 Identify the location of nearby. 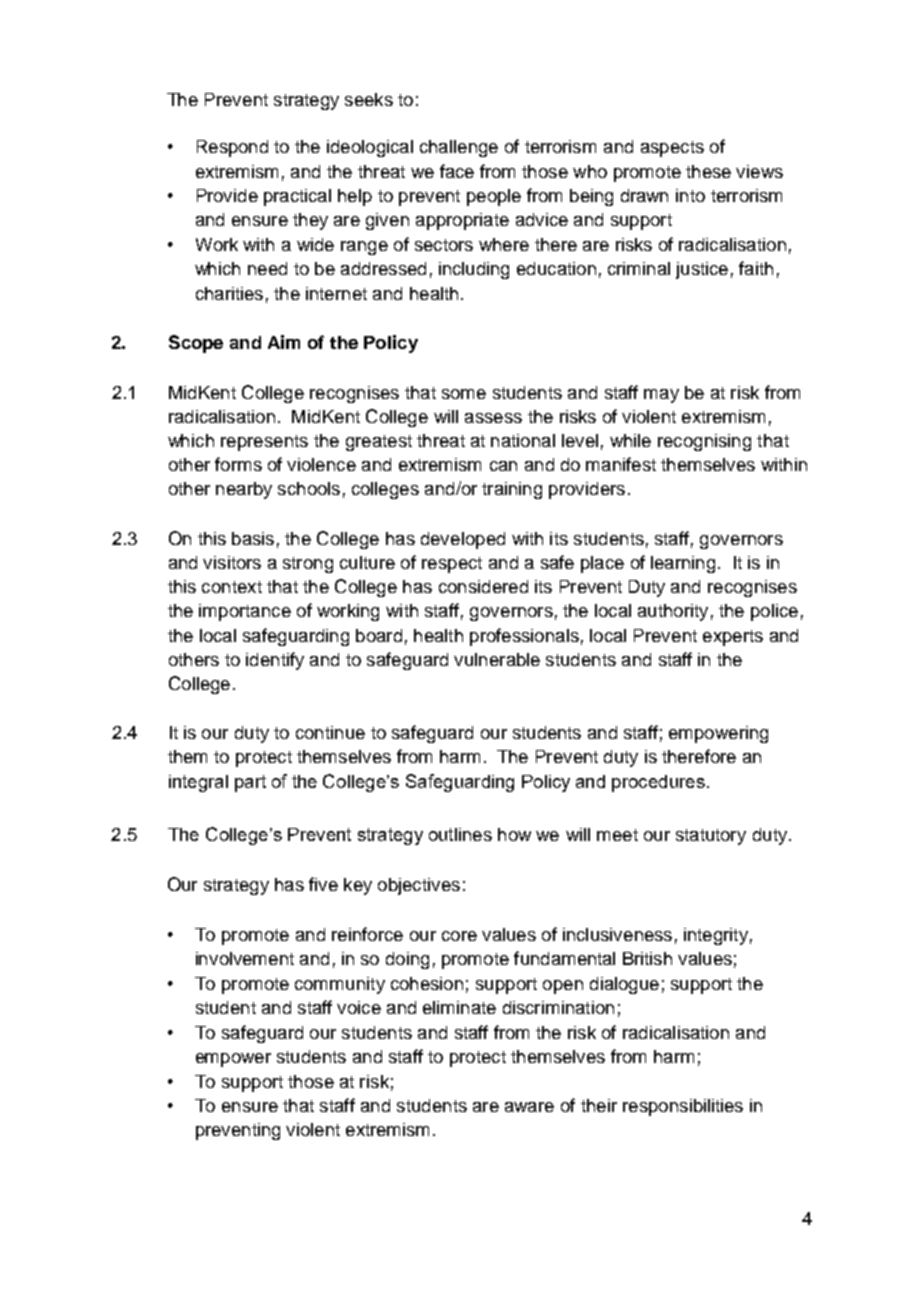
(244, 490).
